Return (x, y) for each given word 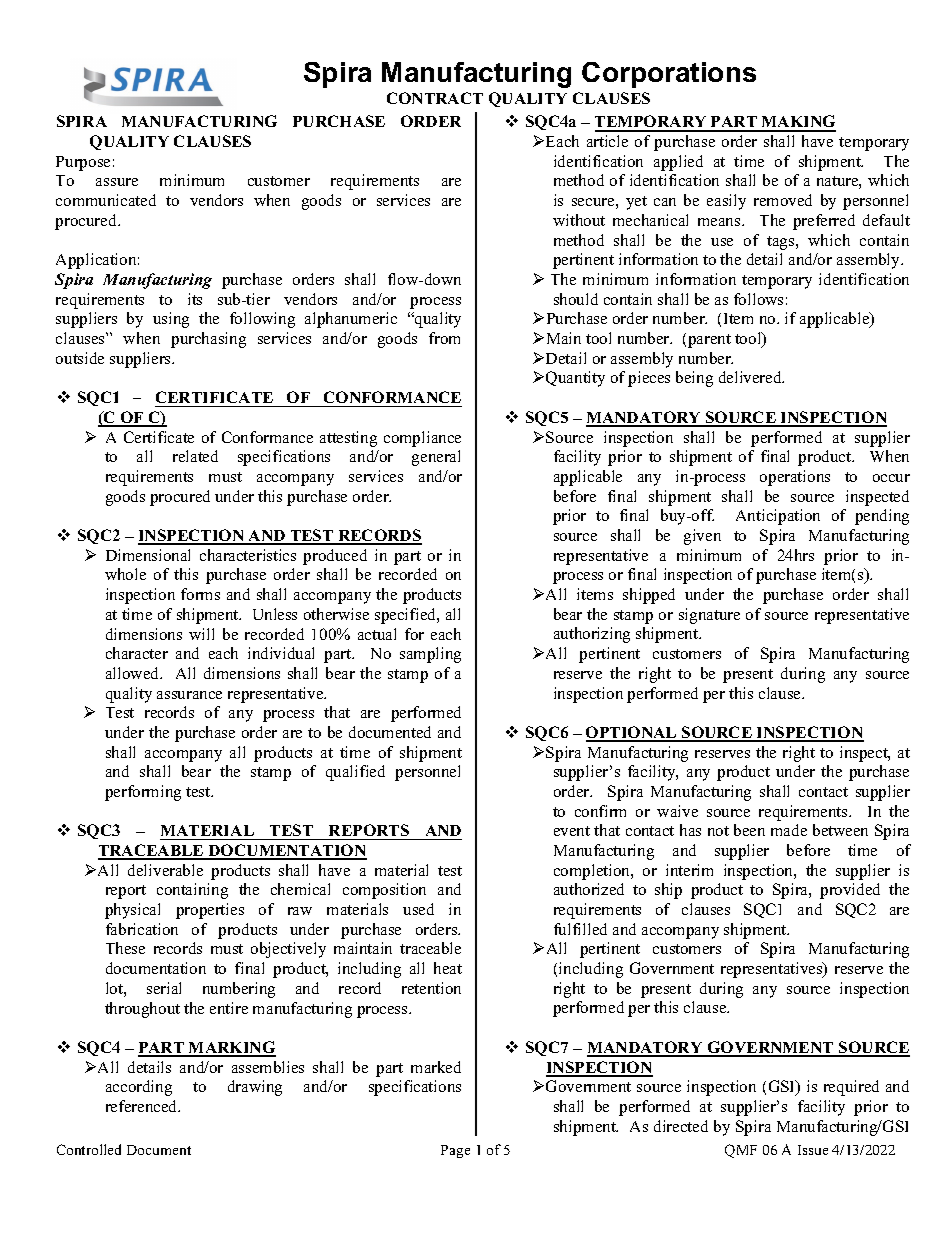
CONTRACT (435, 98)
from (444, 338)
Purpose (83, 163)
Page (455, 1151)
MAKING (798, 123)
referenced (143, 1106)
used (418, 909)
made (789, 830)
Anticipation (778, 517)
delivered (751, 377)
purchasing (208, 340)
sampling (430, 655)
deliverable (165, 870)
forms (200, 594)
